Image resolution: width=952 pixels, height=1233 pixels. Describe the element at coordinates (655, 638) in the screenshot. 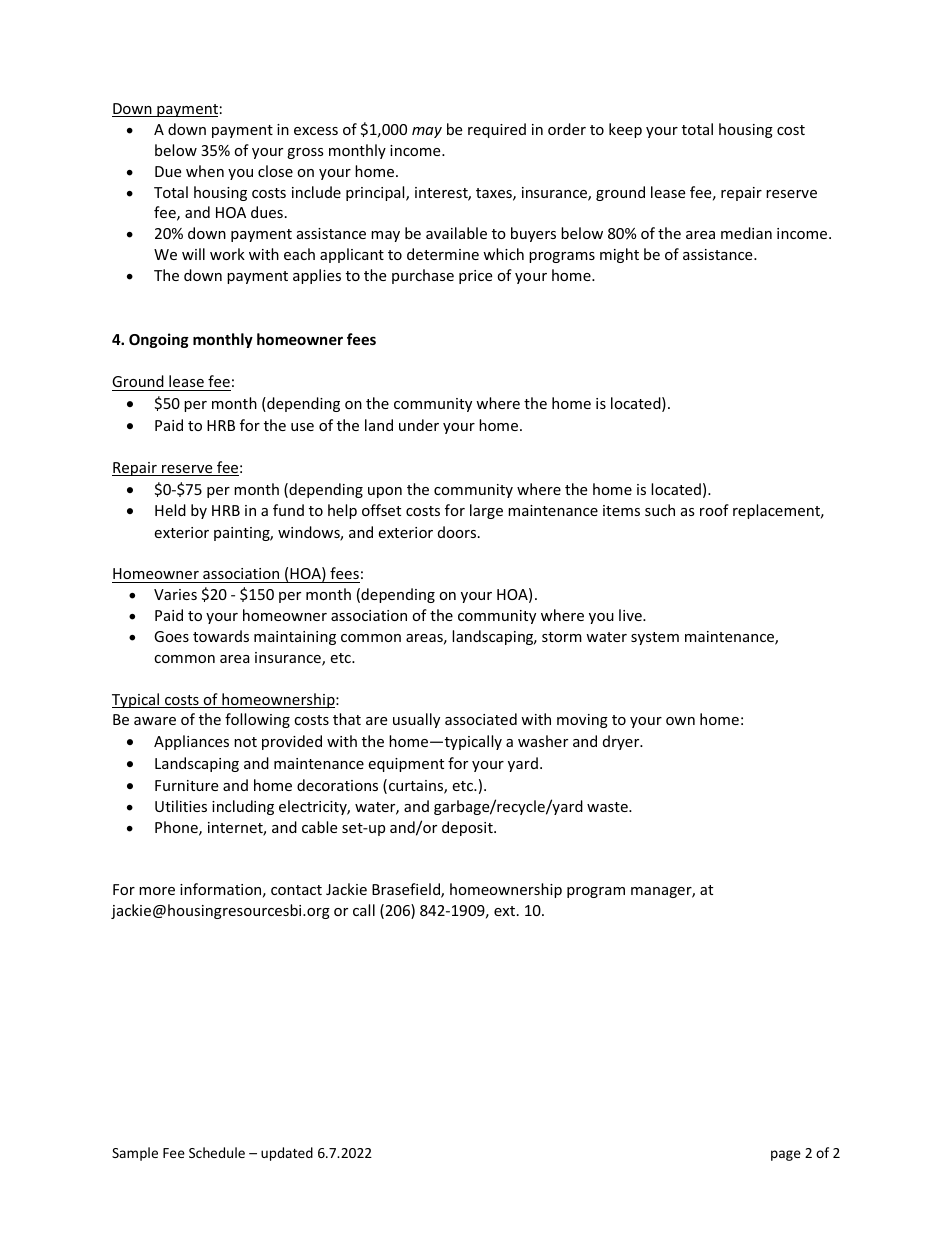

I see `system` at that location.
